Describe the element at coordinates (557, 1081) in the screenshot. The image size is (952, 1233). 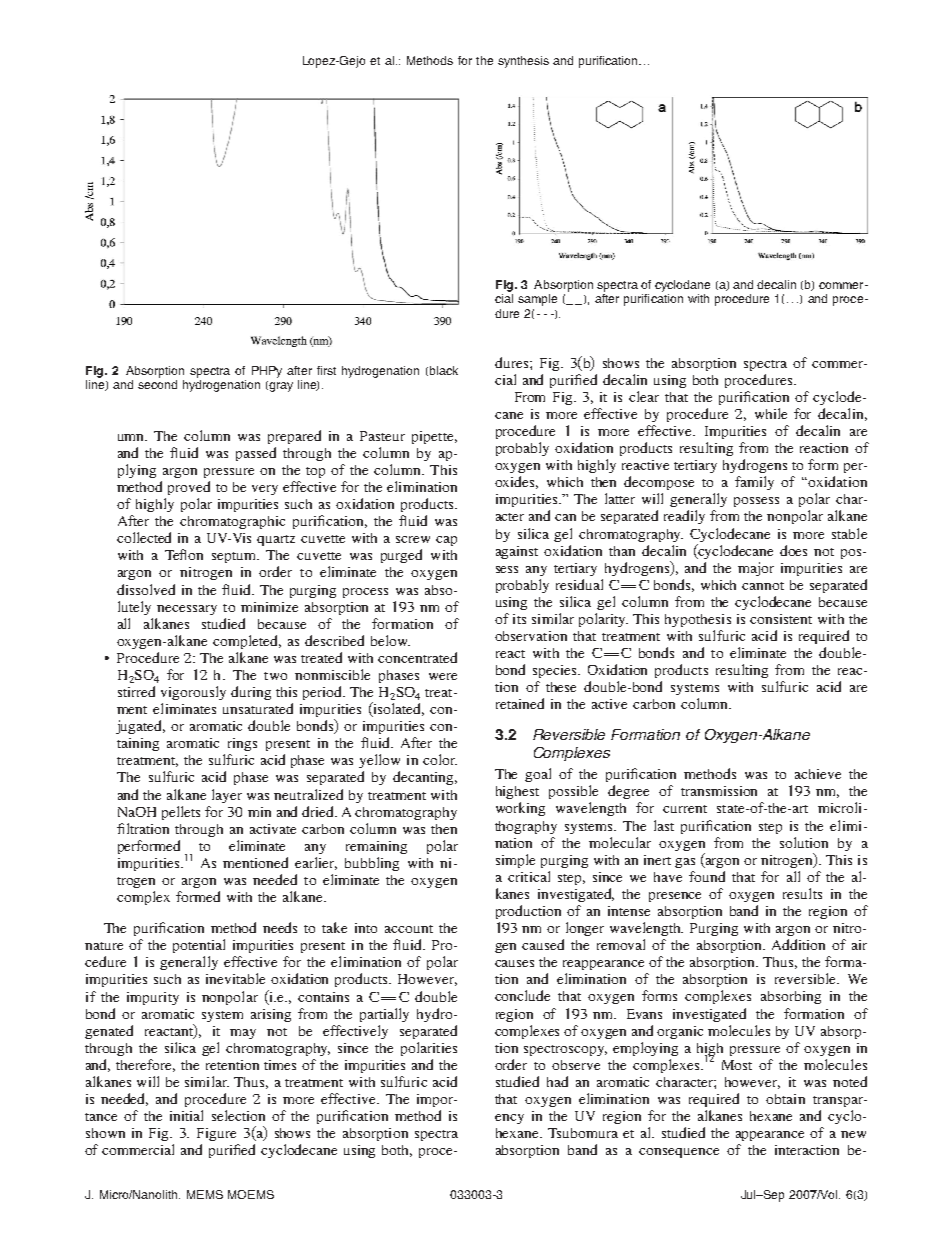
I see `had` at that location.
